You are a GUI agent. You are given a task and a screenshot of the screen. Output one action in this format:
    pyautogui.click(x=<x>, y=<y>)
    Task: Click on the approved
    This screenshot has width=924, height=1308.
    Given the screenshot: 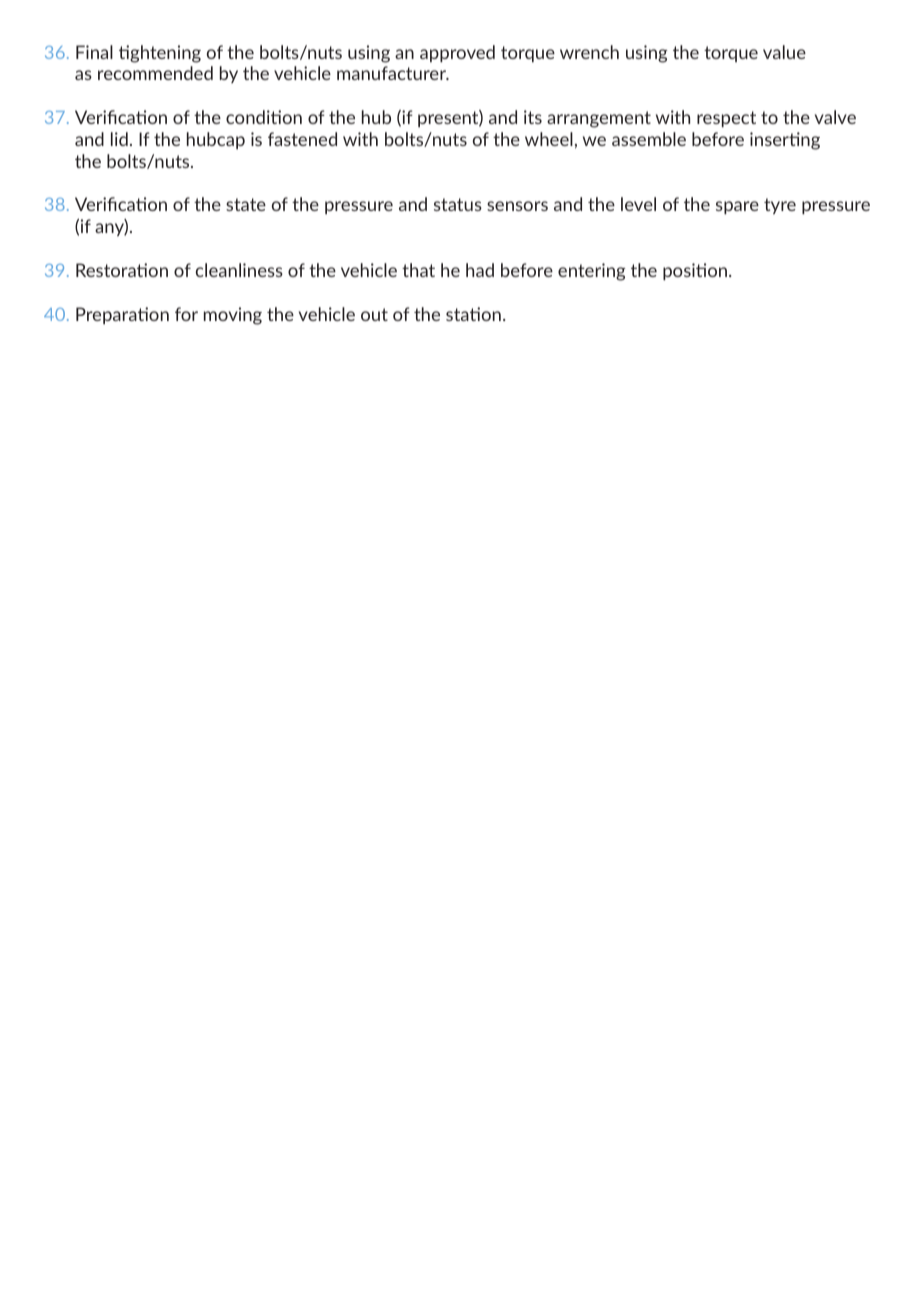 What is the action you would take?
    pyautogui.click(x=457, y=53)
